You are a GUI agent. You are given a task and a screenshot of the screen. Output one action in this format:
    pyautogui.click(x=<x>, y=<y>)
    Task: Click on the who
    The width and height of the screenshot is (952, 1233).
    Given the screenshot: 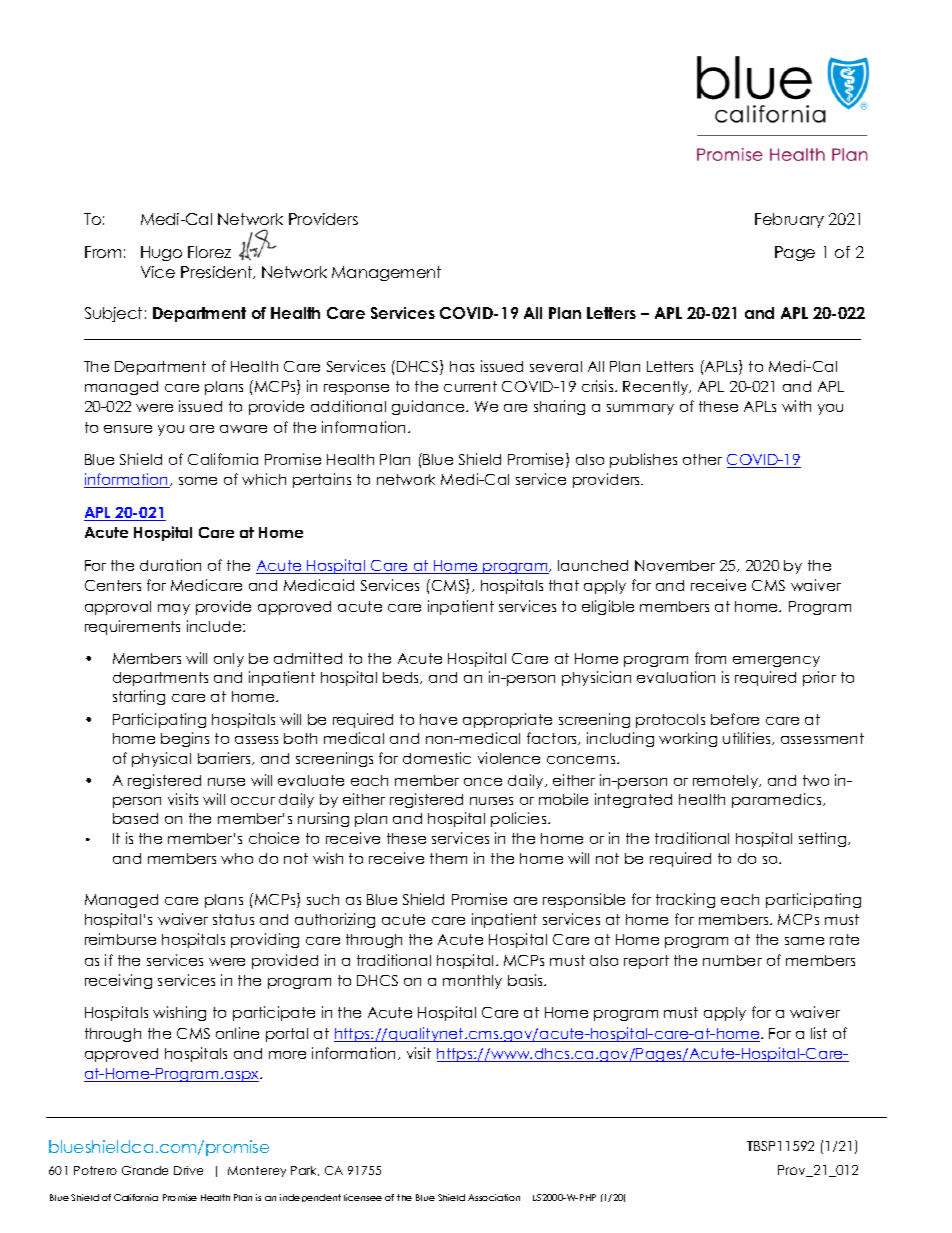 What is the action you would take?
    pyautogui.click(x=237, y=858)
